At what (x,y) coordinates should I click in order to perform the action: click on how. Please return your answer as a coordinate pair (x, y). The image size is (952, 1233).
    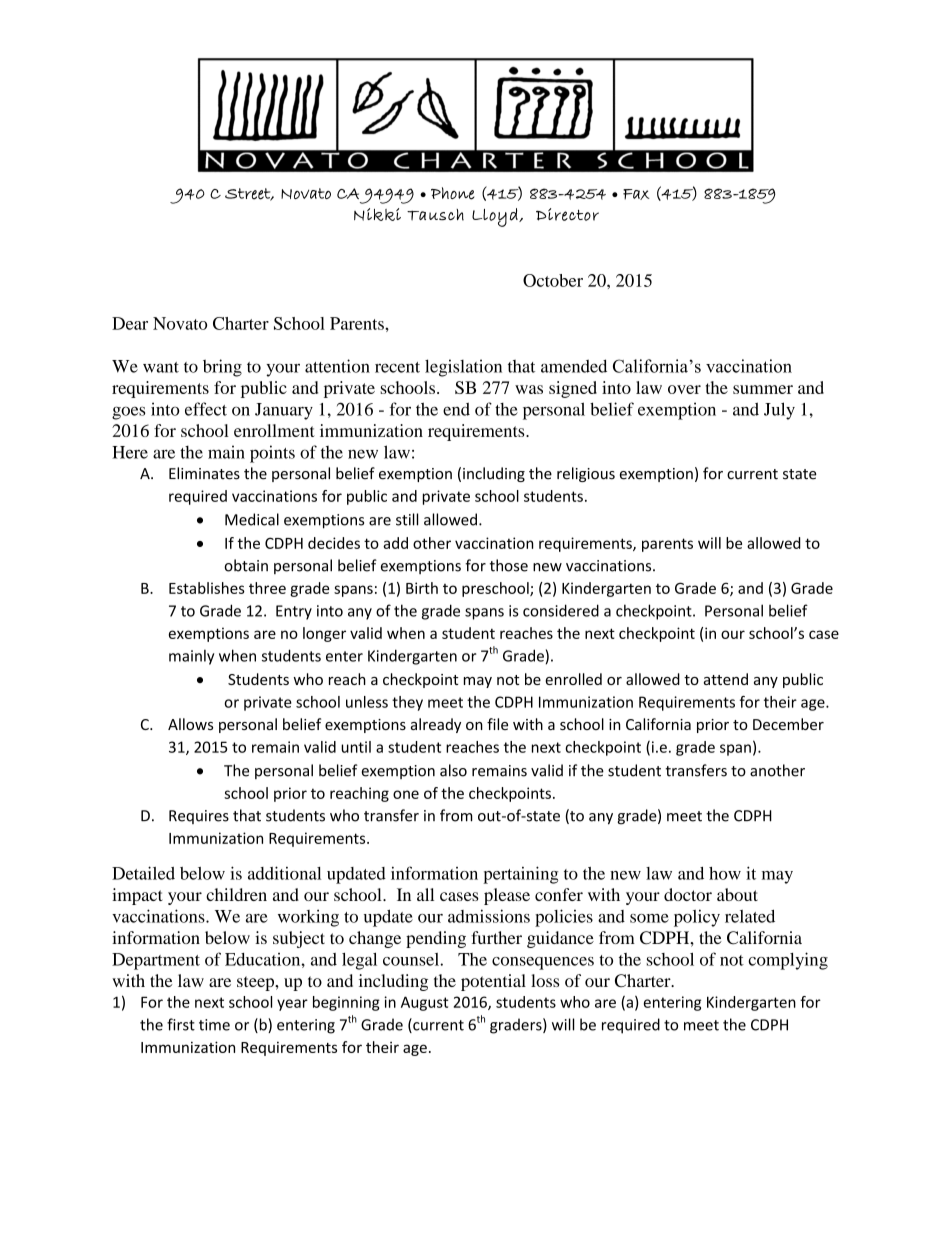
    Looking at the image, I should click on (725, 873).
